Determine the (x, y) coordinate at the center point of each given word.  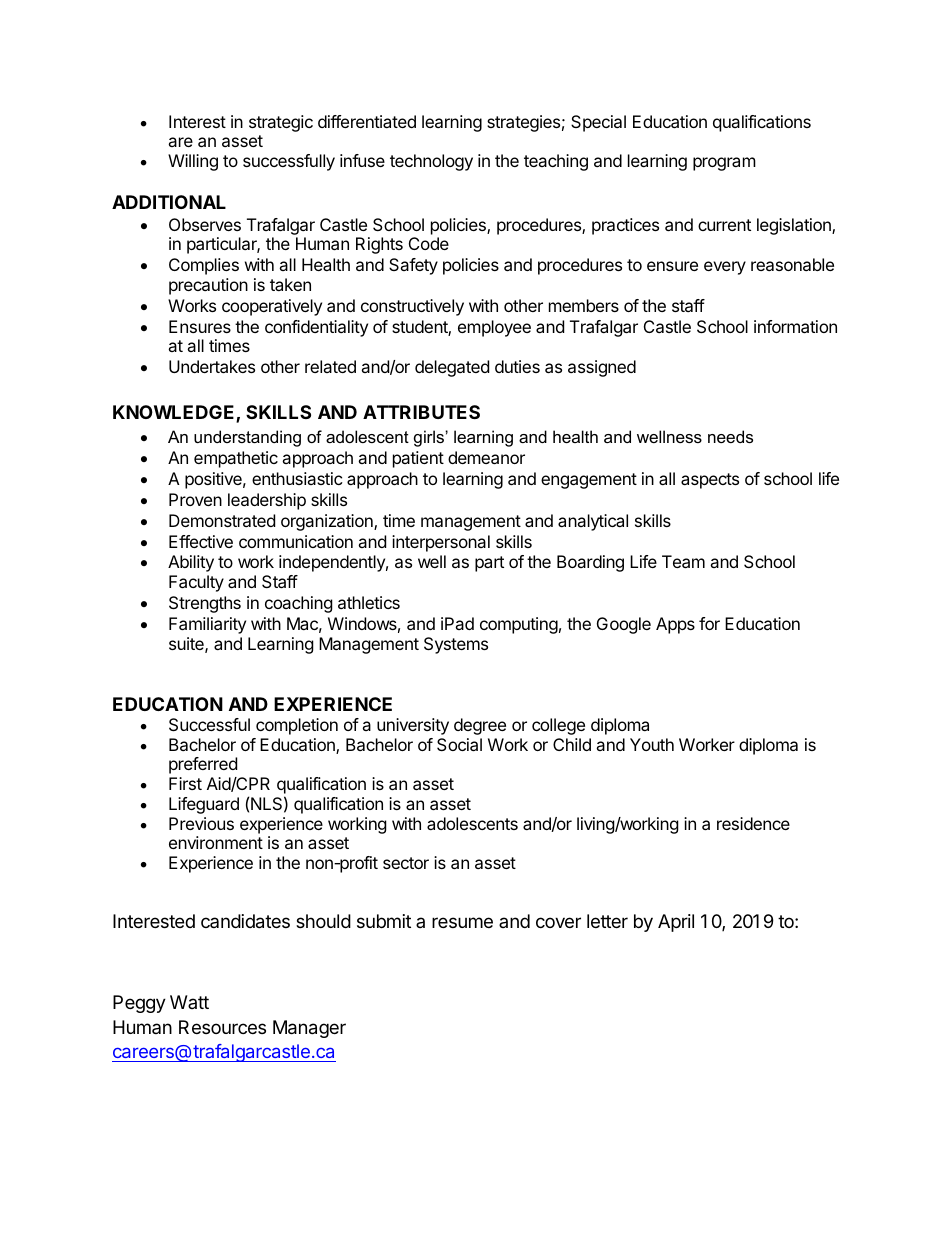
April (676, 923)
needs (730, 436)
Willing (193, 162)
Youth (652, 744)
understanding (247, 438)
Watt (189, 1002)
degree (480, 726)
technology (431, 162)
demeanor (486, 457)
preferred (203, 765)
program (724, 164)
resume (462, 922)
